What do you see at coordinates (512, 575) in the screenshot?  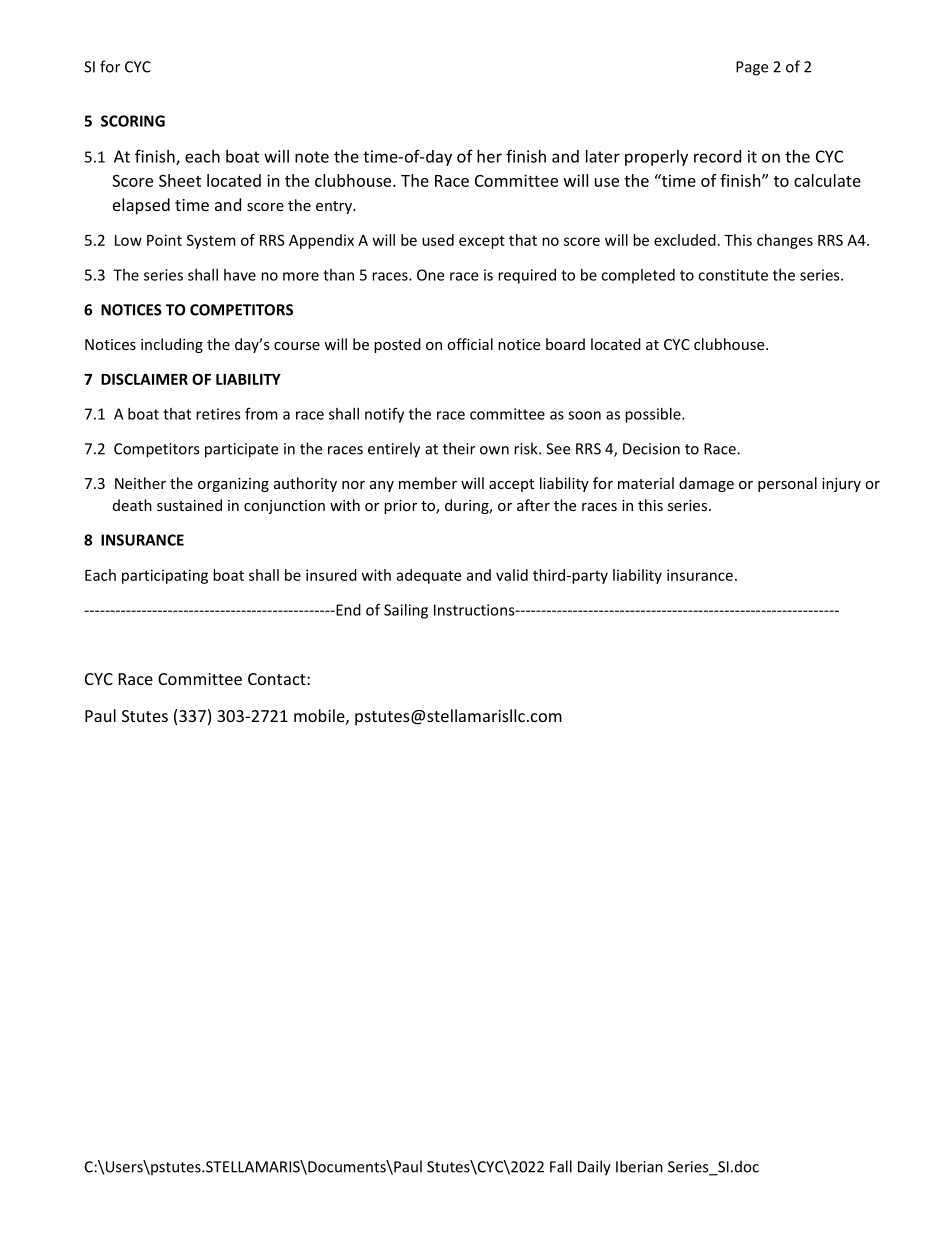 I see `valid` at bounding box center [512, 575].
